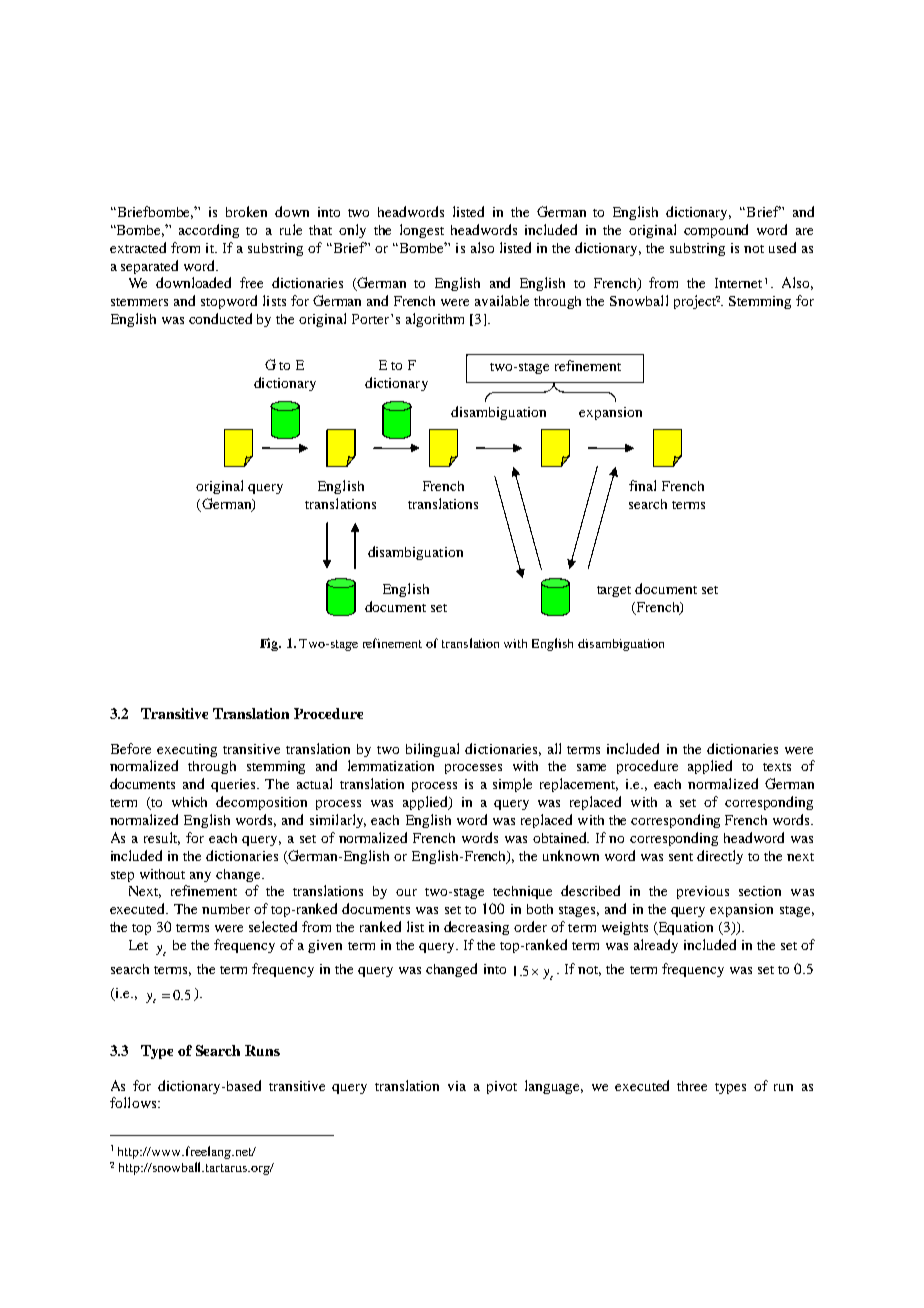 This image has width=924, height=1308. What do you see at coordinates (476, 928) in the image?
I see `decreasing` at bounding box center [476, 928].
